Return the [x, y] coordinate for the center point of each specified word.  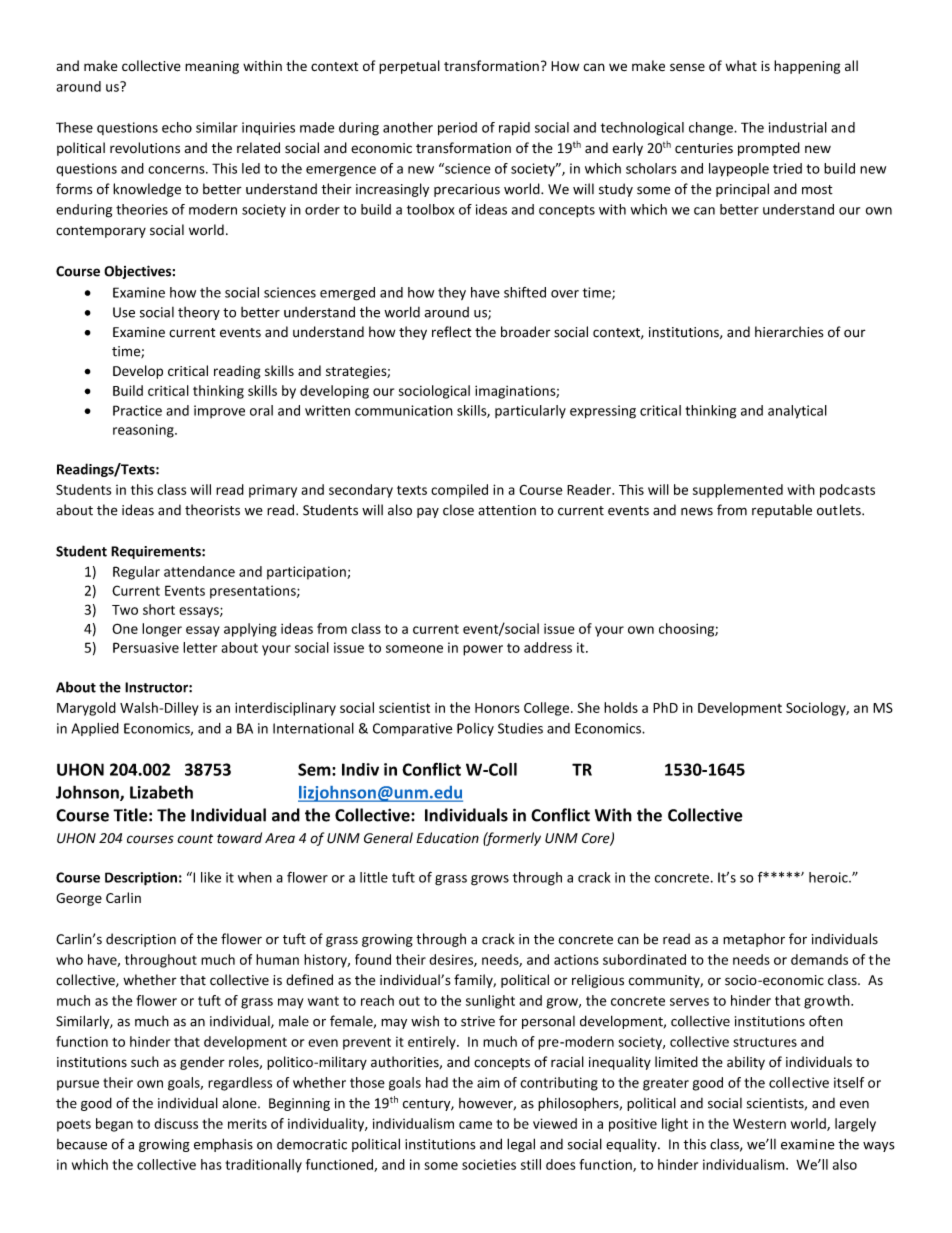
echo [177, 127]
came [475, 1125]
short [159, 609]
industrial [798, 127]
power [483, 650]
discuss [176, 1123]
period [457, 129]
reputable [782, 511]
